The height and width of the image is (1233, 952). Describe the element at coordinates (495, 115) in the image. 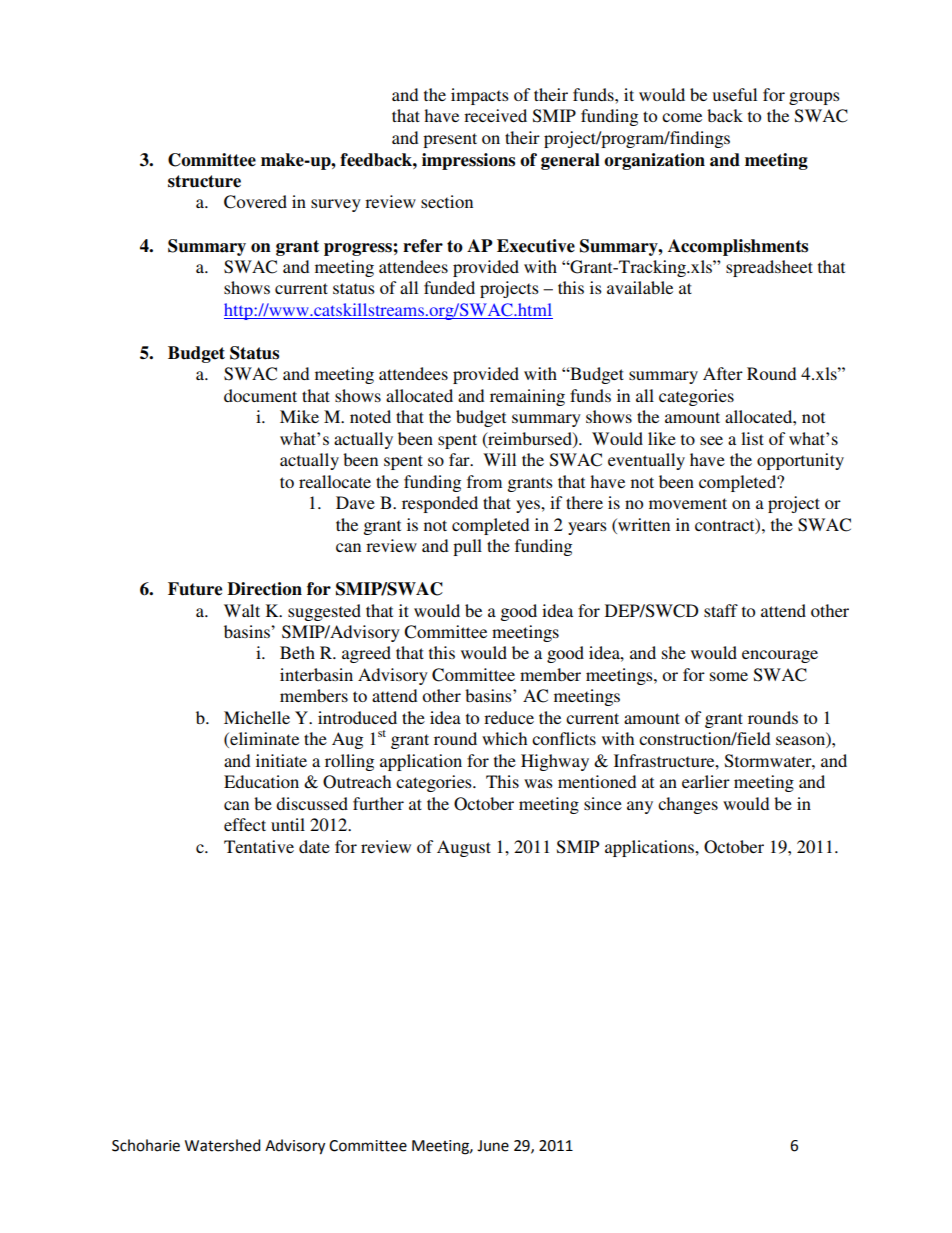

I see `received` at that location.
